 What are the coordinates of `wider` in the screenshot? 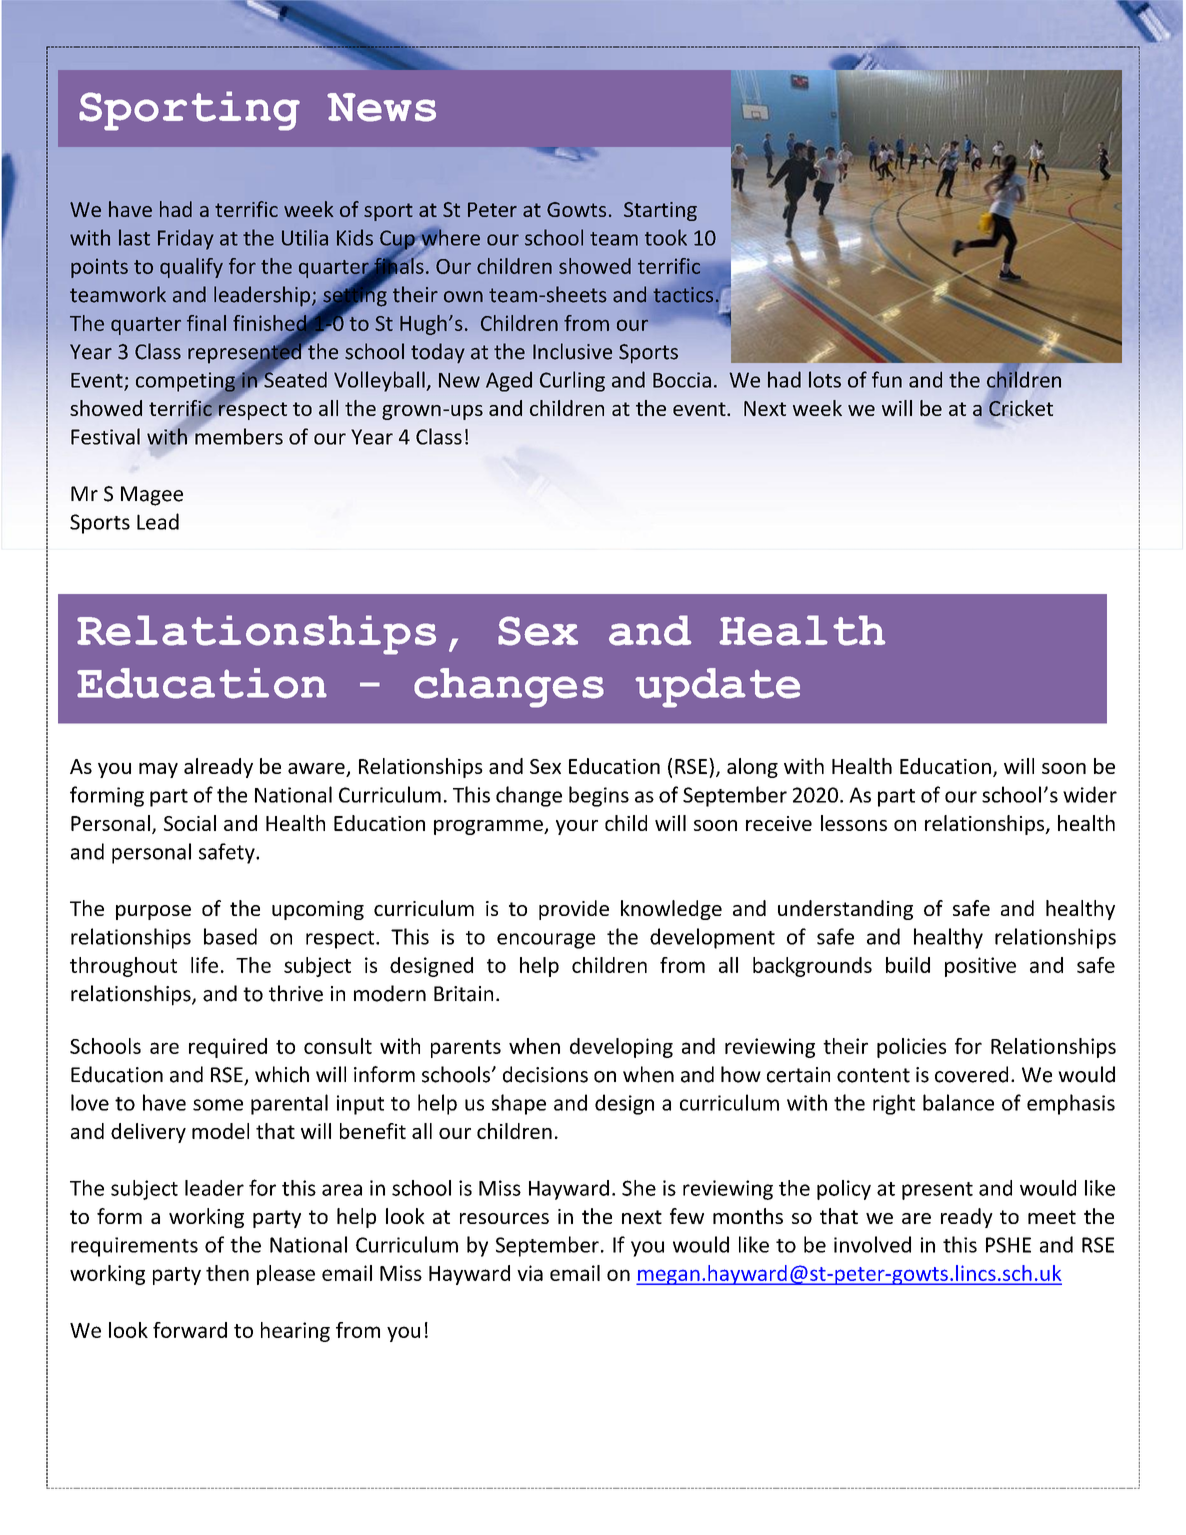 It's located at (1090, 794).
